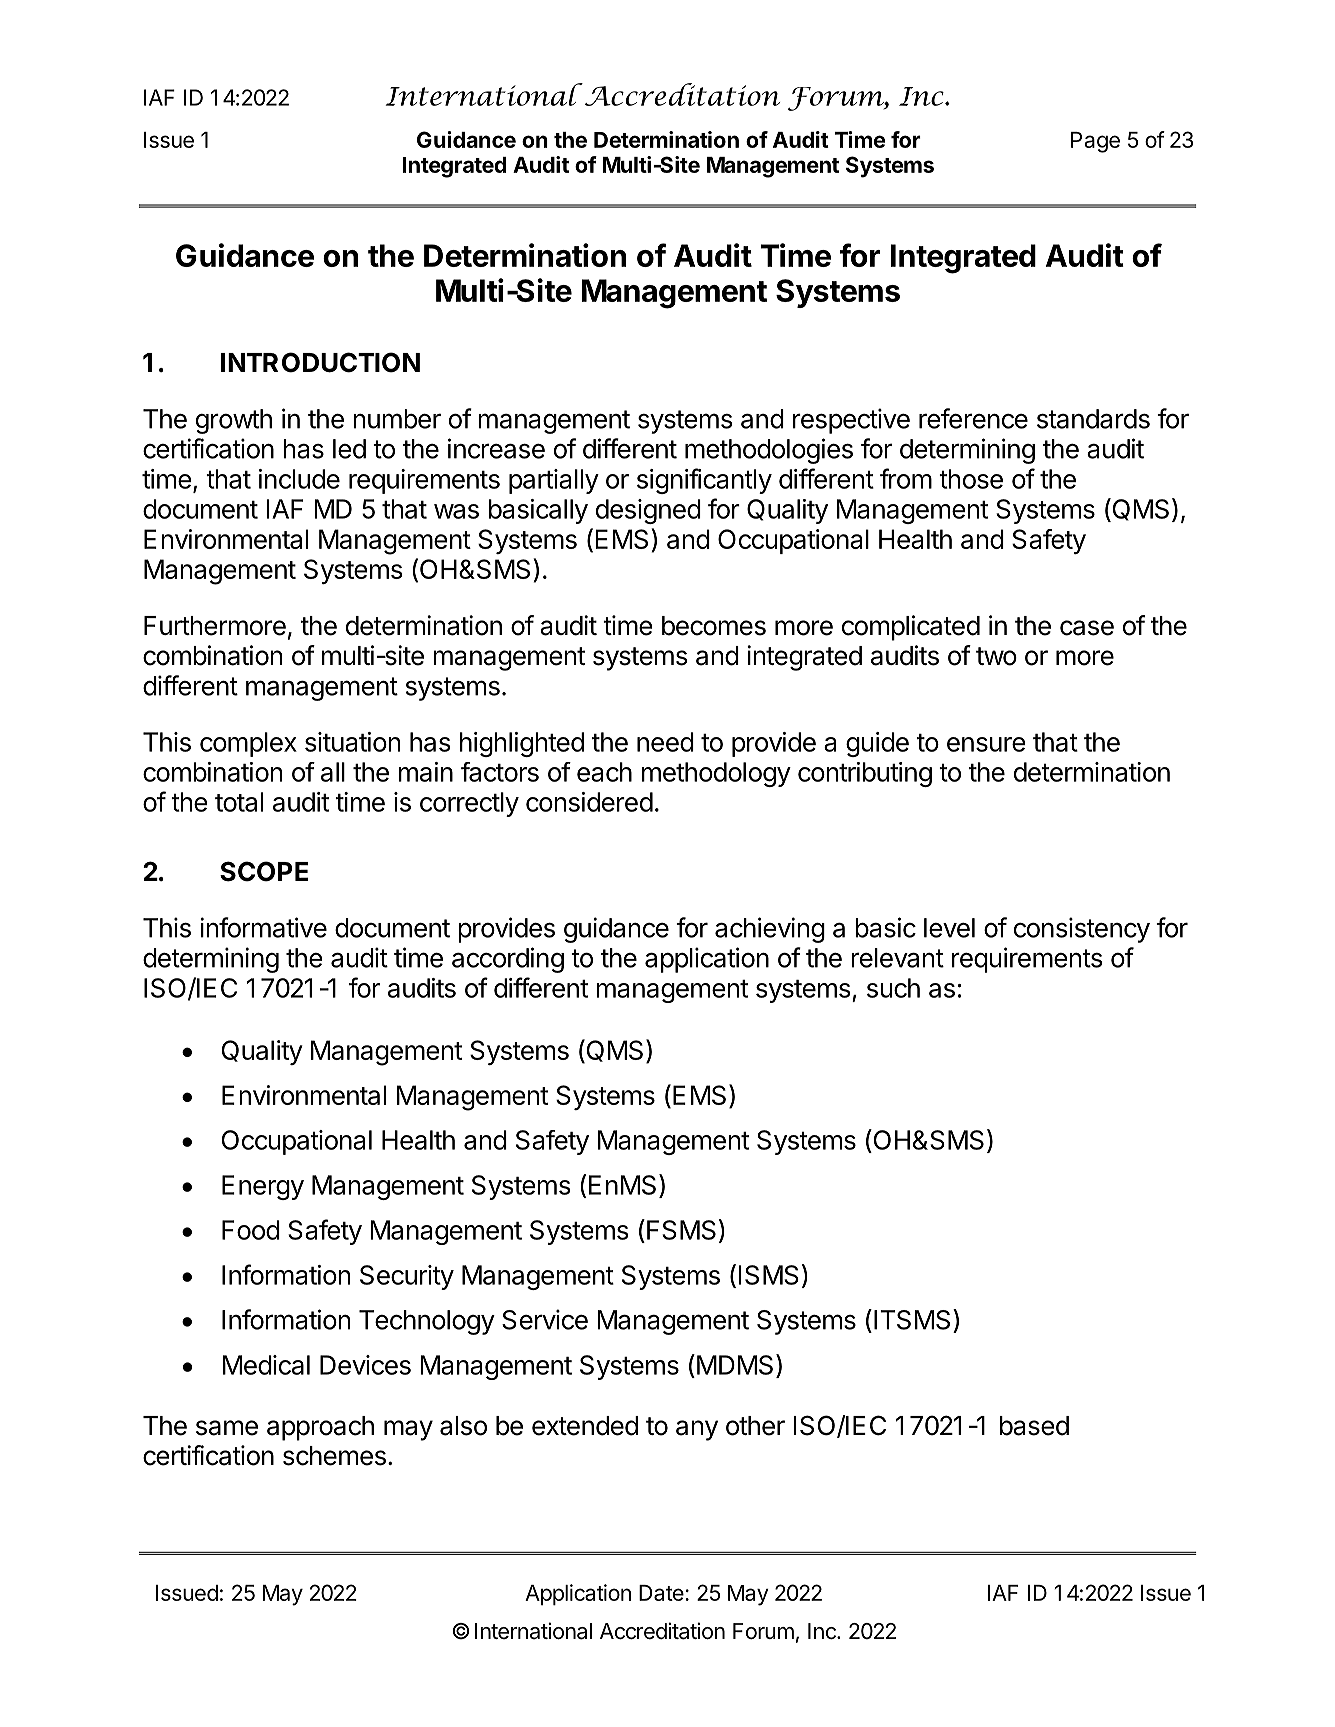 The height and width of the screenshot is (1727, 1335). What do you see at coordinates (589, 802) in the screenshot?
I see `considered` at bounding box center [589, 802].
